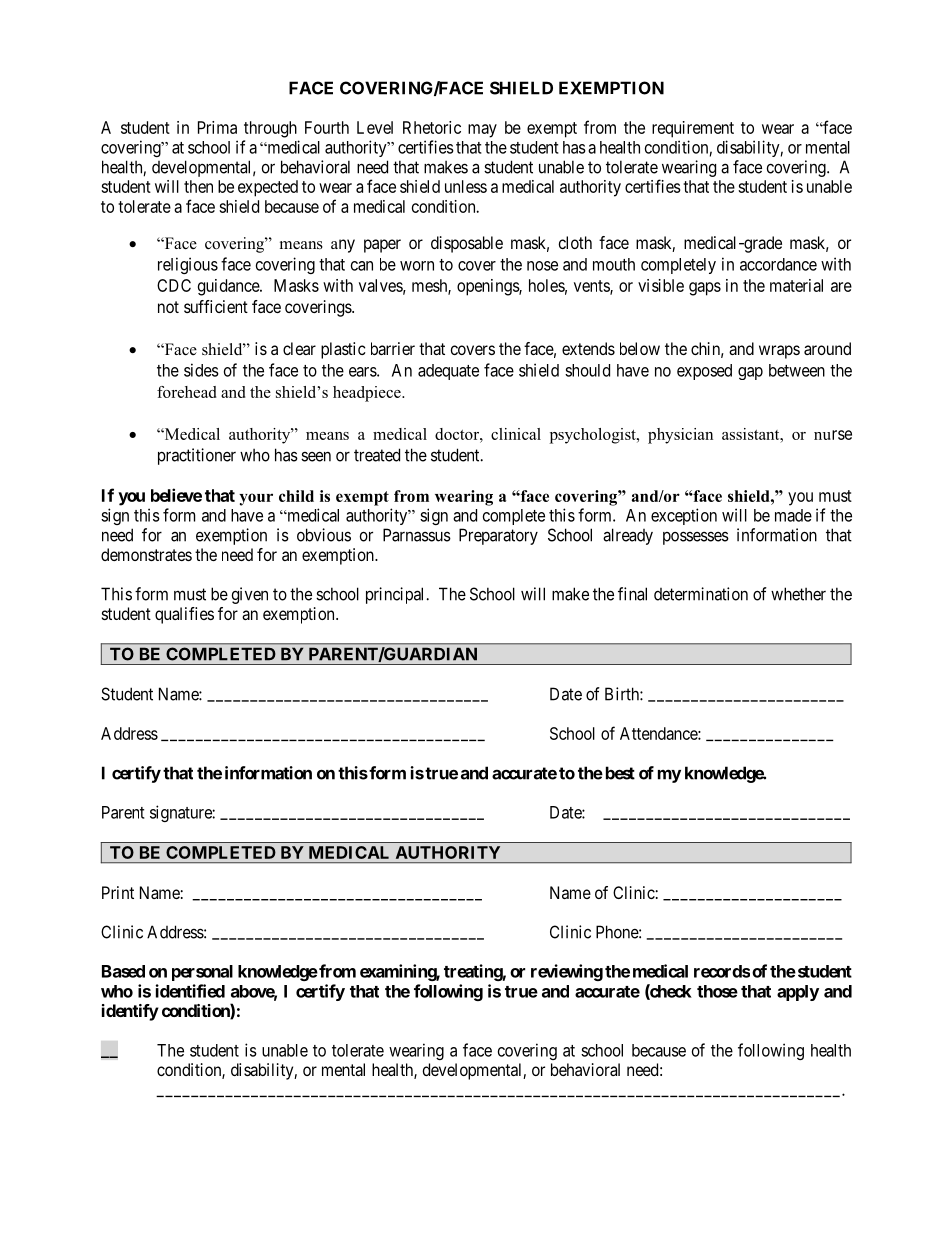  Describe the element at coordinates (680, 436) in the page. I see `physician` at that location.
